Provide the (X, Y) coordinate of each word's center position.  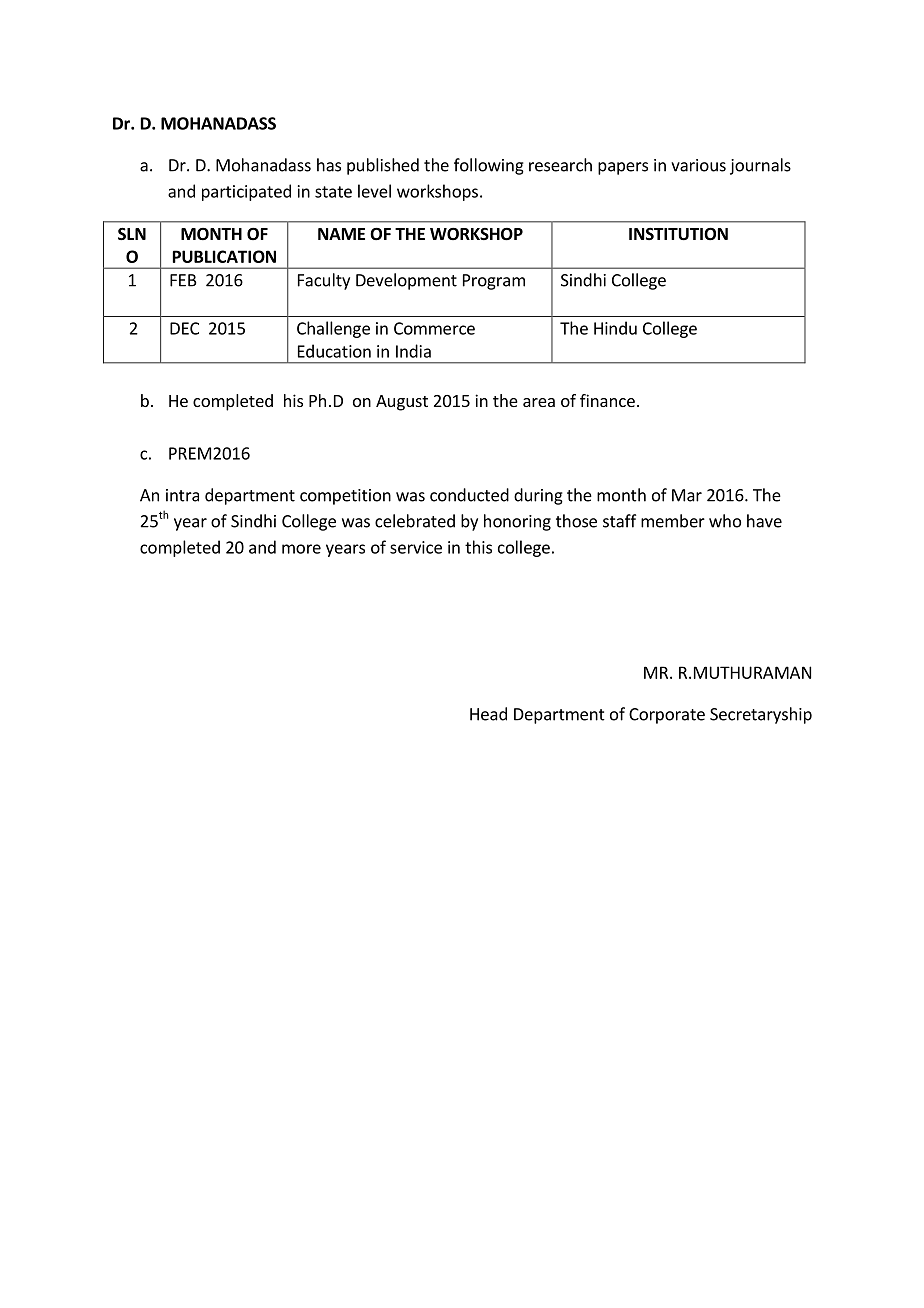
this (478, 547)
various (698, 165)
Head (488, 714)
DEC (184, 328)
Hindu (615, 328)
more (301, 549)
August (402, 403)
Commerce (434, 328)
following (489, 166)
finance (607, 400)
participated (246, 192)
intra (182, 495)
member (673, 521)
